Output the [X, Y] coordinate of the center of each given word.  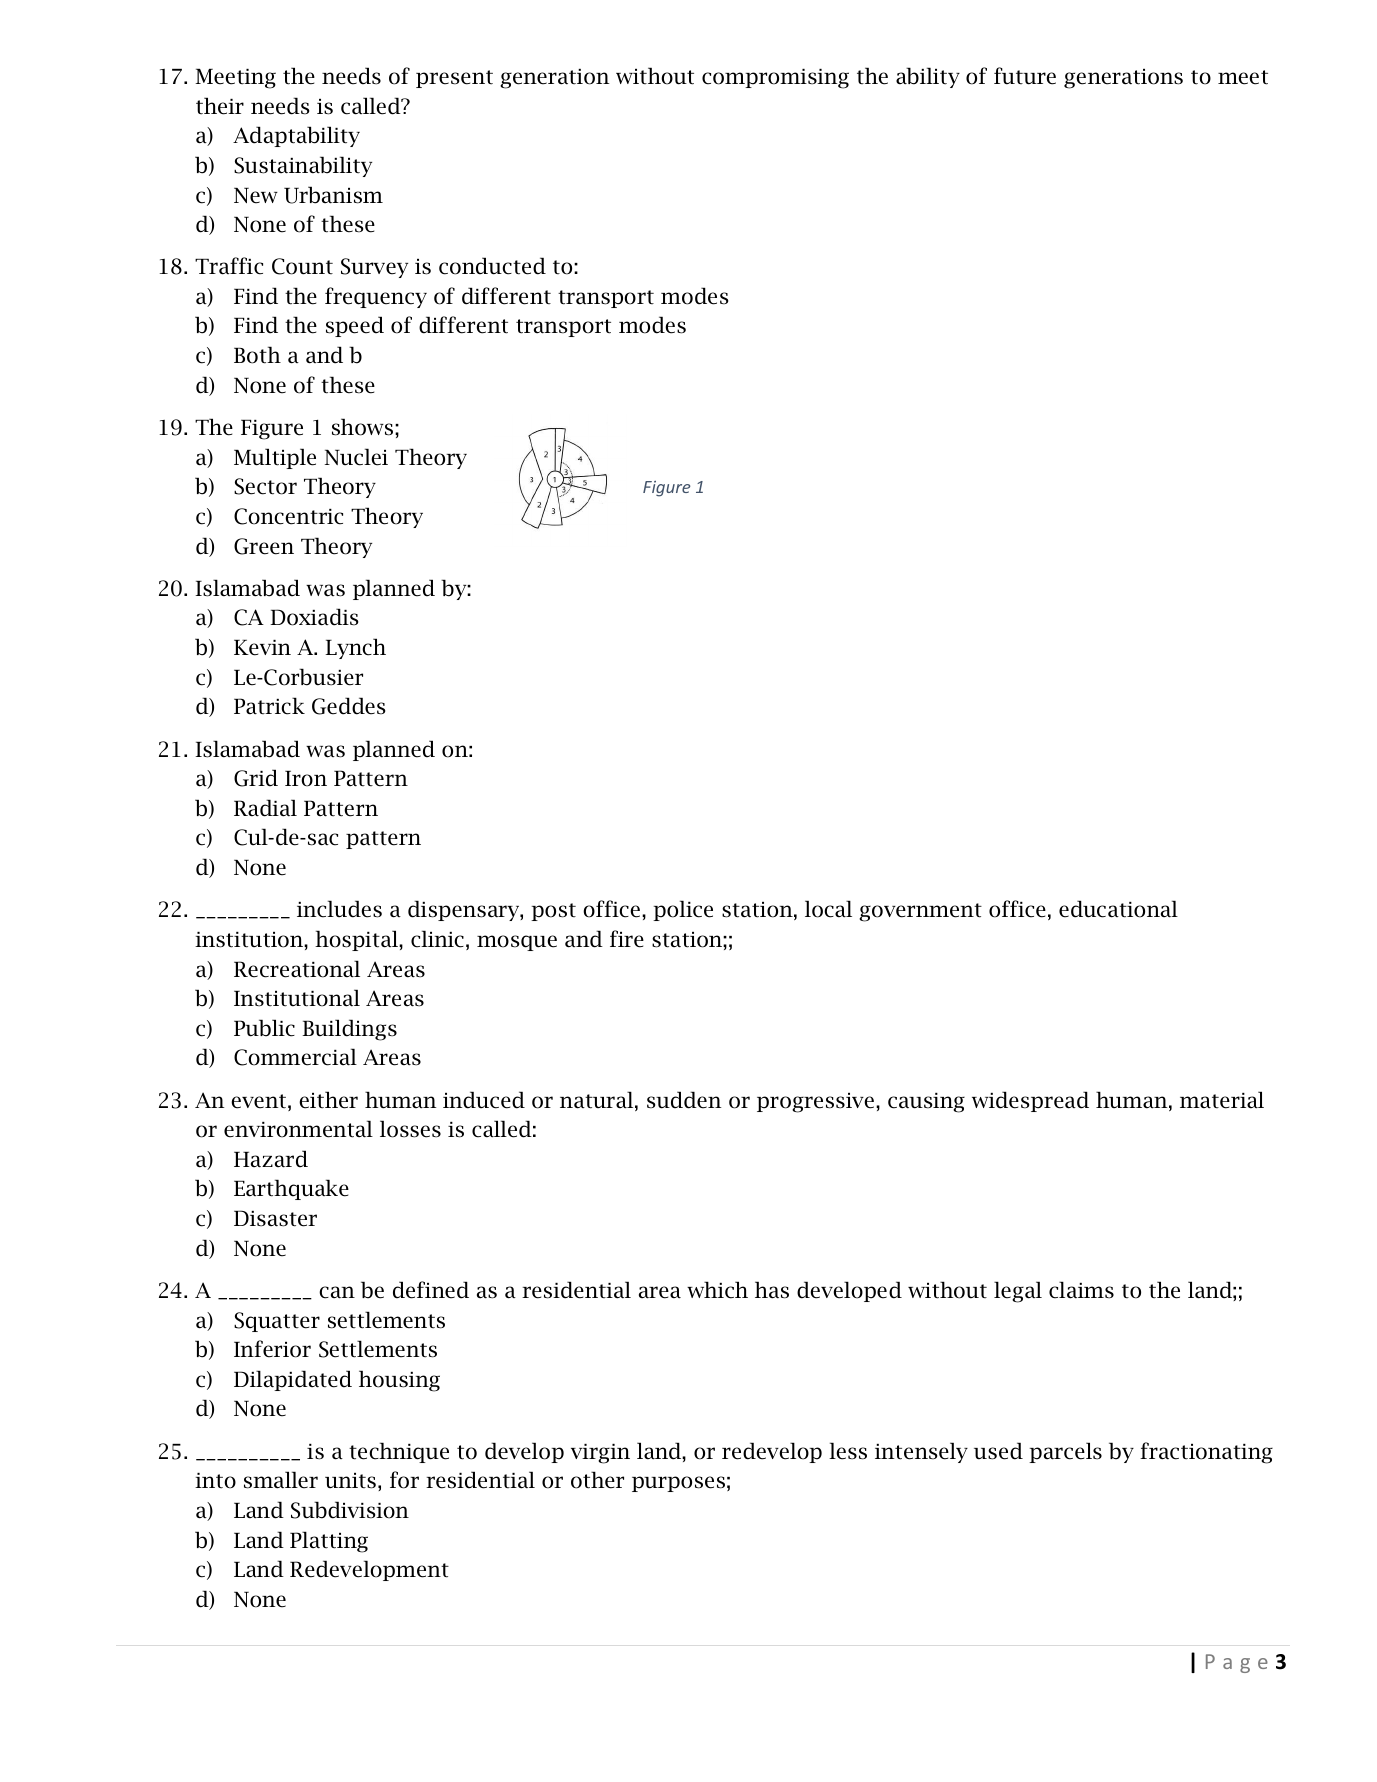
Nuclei [356, 457]
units [350, 1481]
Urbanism [333, 195]
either [328, 1100]
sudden [684, 1100]
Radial [265, 808]
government [920, 912]
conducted [492, 266]
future [1025, 76]
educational [1118, 909]
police [683, 910]
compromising [775, 79]
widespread [1030, 1101]
